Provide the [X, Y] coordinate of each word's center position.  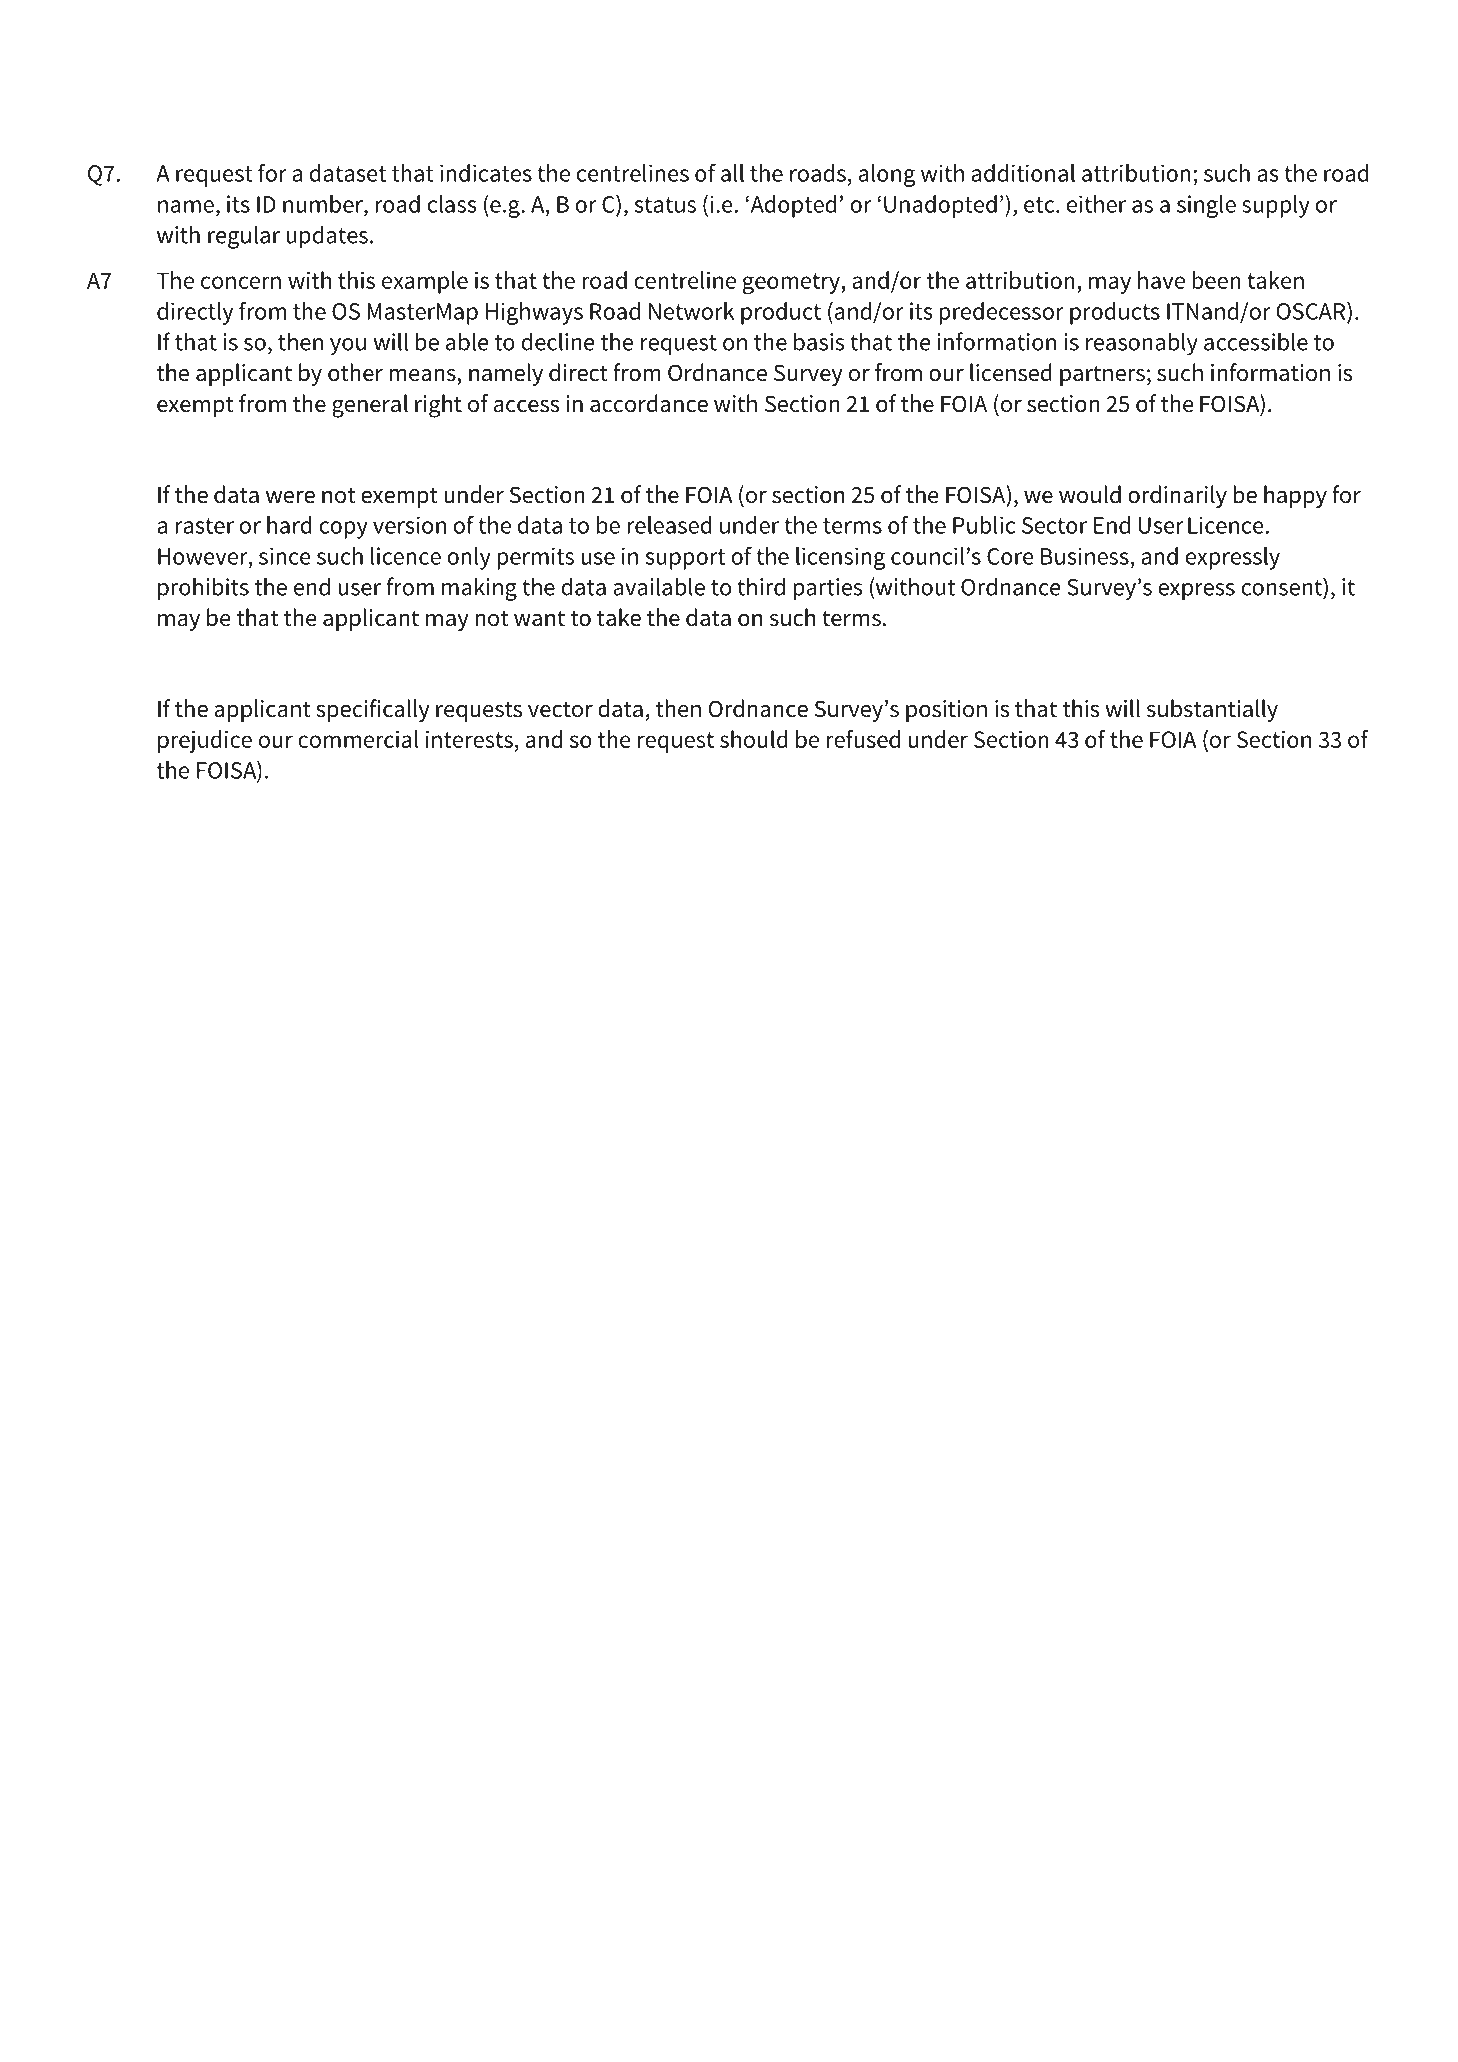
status [665, 205]
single [1206, 206]
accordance [649, 403]
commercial [358, 739]
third [761, 586]
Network [691, 311]
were [290, 497]
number [324, 204]
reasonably [1142, 344]
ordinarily [1177, 496]
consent [1282, 586]
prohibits [203, 589]
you [348, 347]
